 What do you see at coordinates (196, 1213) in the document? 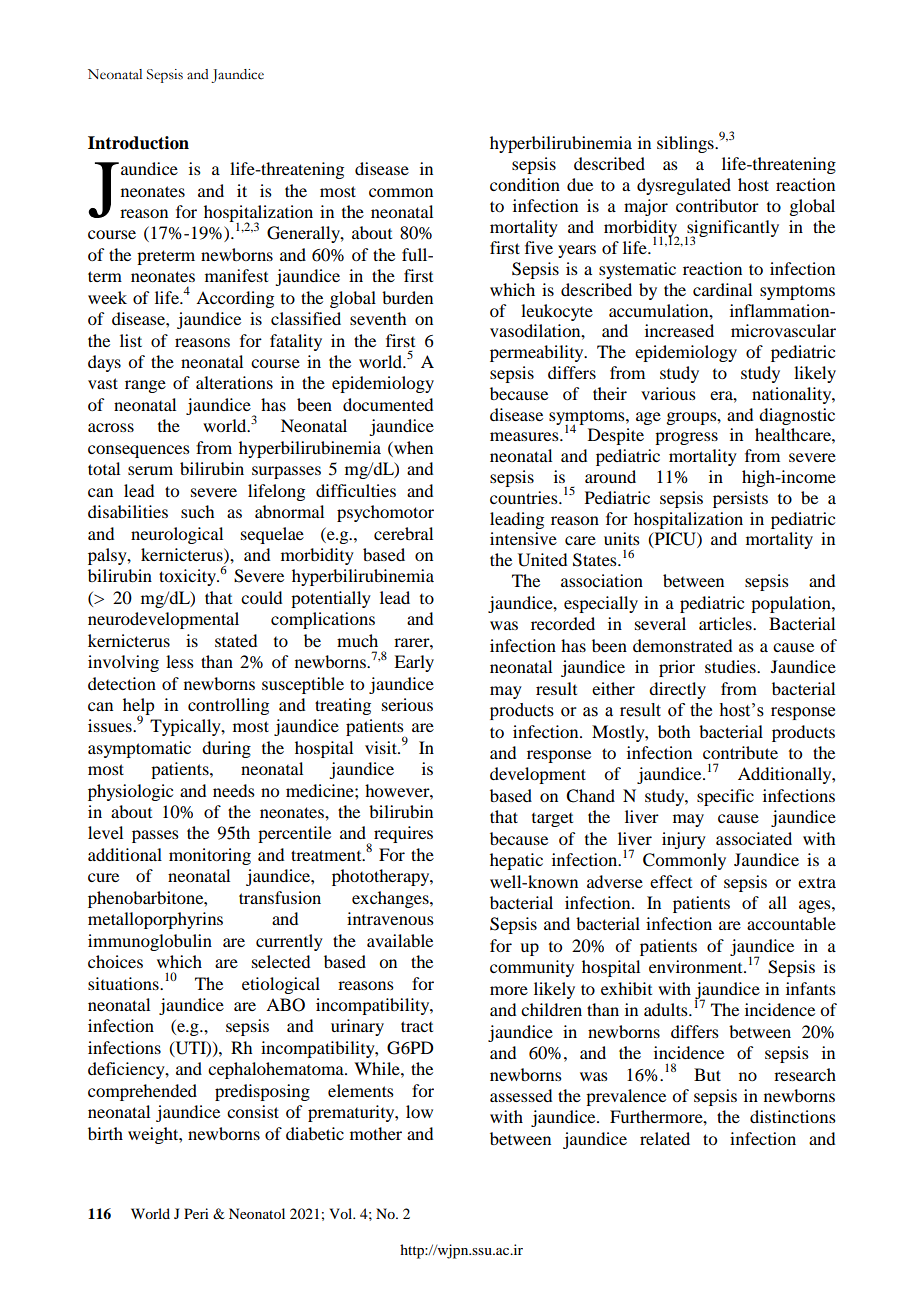
I see `Peri` at bounding box center [196, 1213].
